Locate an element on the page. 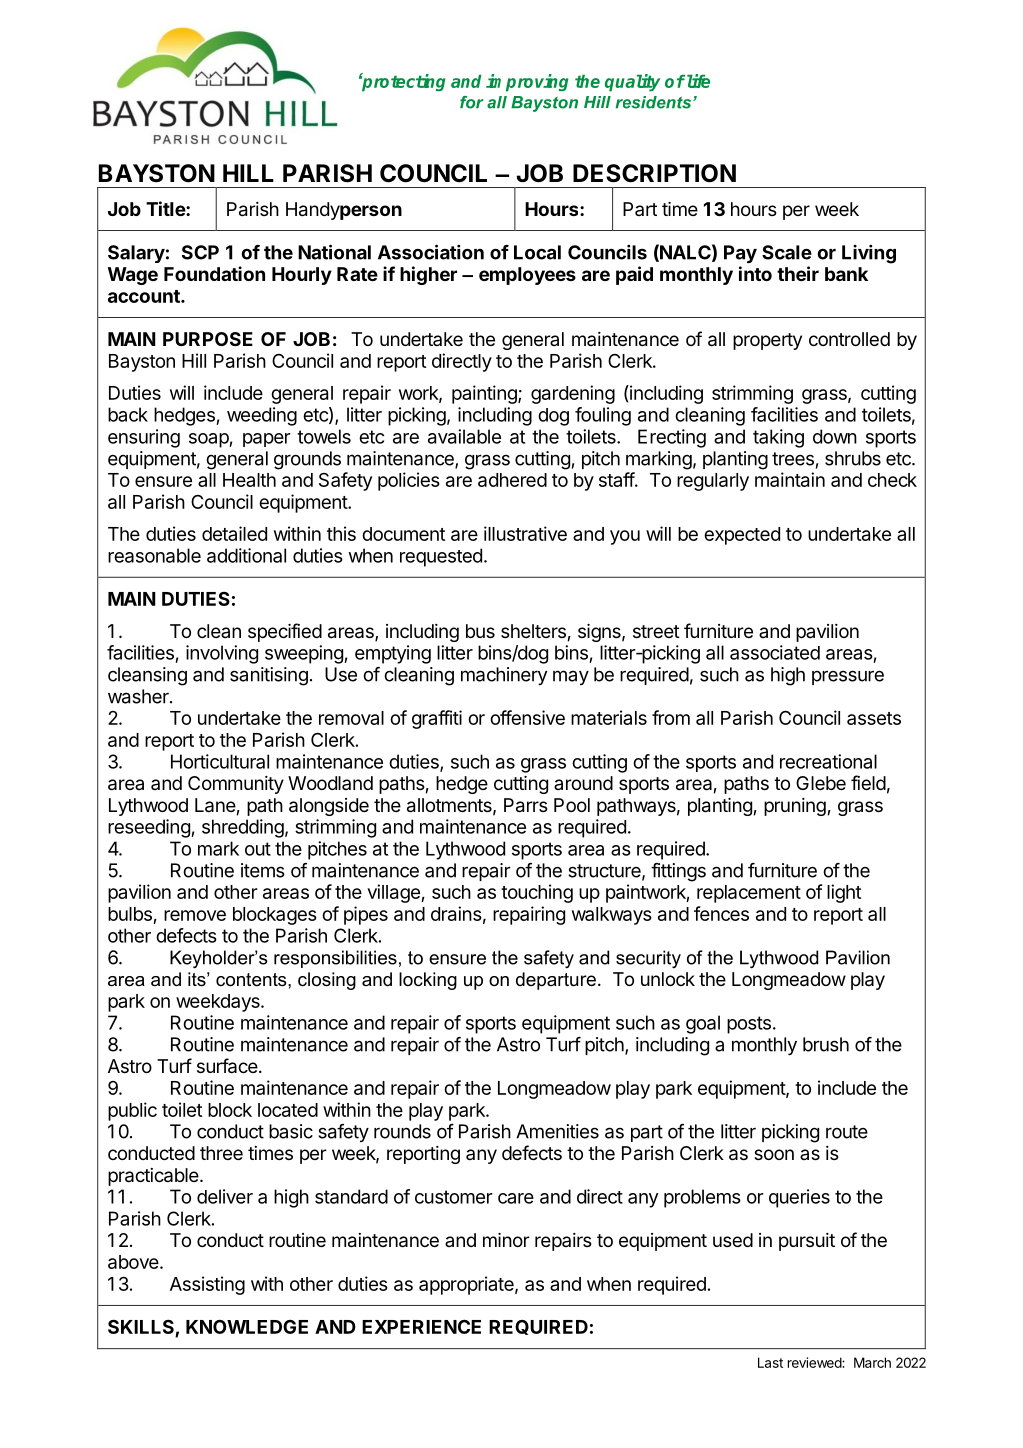  for is located at coordinates (472, 102).
